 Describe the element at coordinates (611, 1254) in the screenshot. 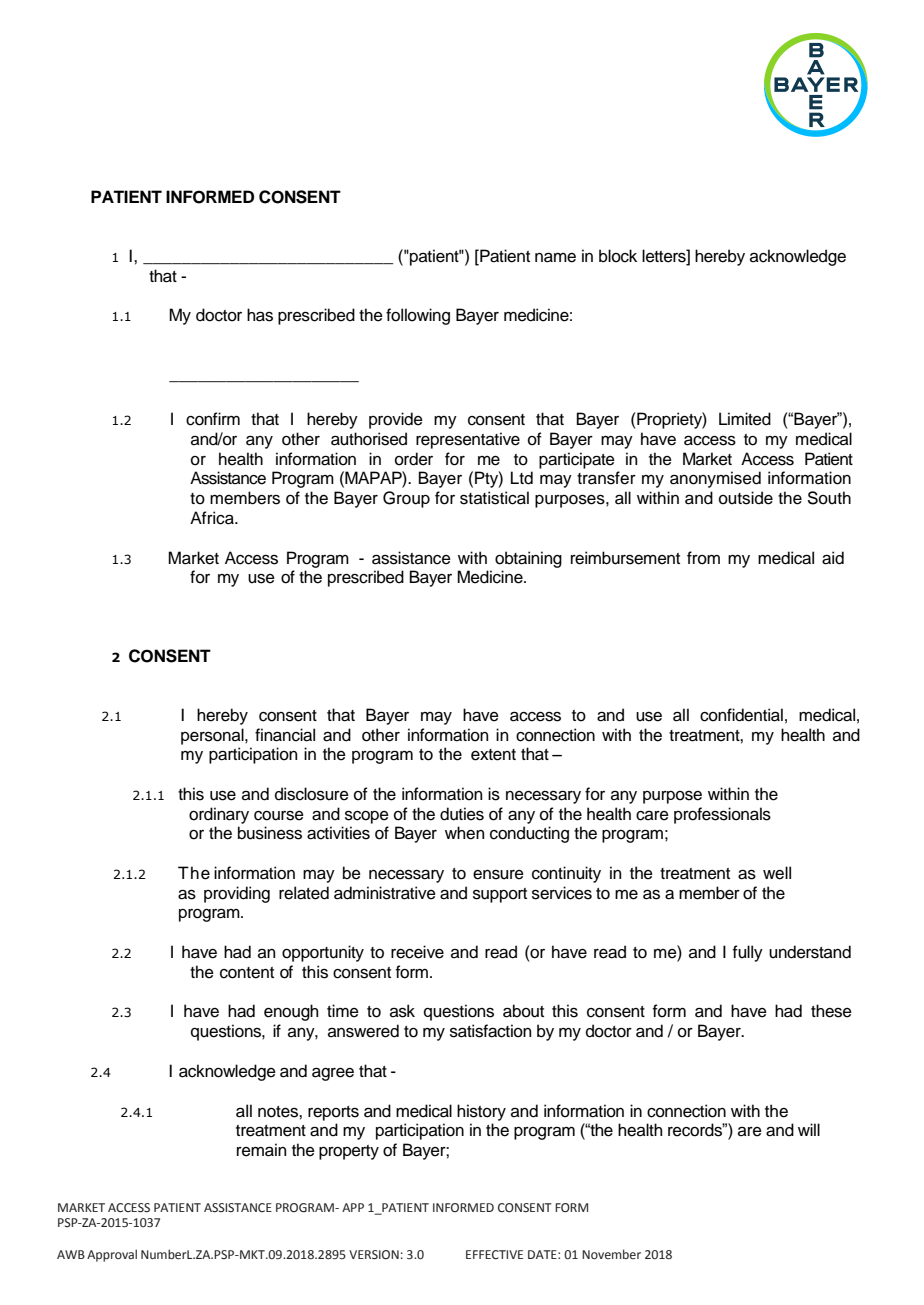

I see `November` at that location.
